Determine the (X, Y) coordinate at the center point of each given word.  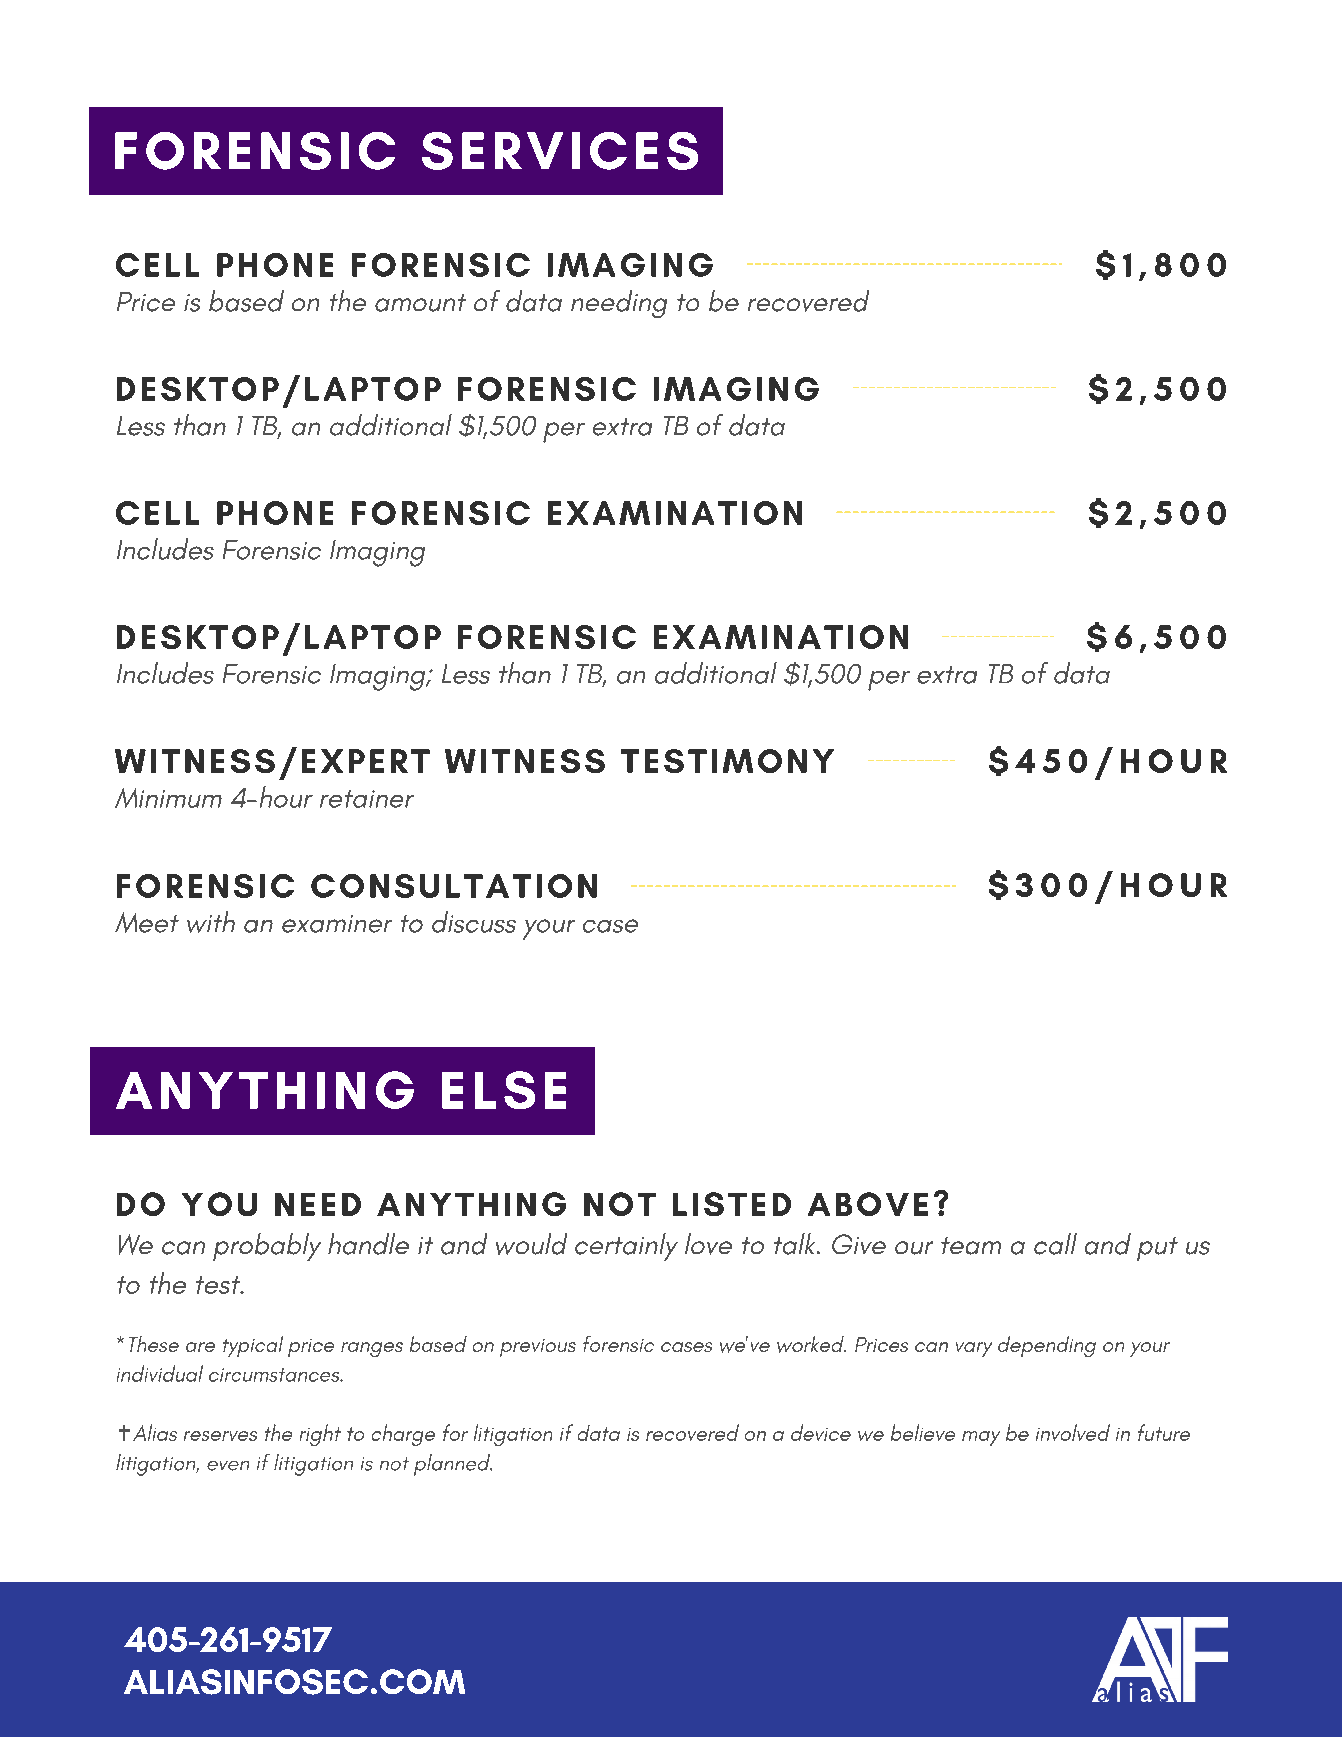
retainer (367, 799)
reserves (220, 1436)
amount (420, 303)
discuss (474, 922)
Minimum (168, 798)
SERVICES (560, 151)
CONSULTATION (454, 886)
